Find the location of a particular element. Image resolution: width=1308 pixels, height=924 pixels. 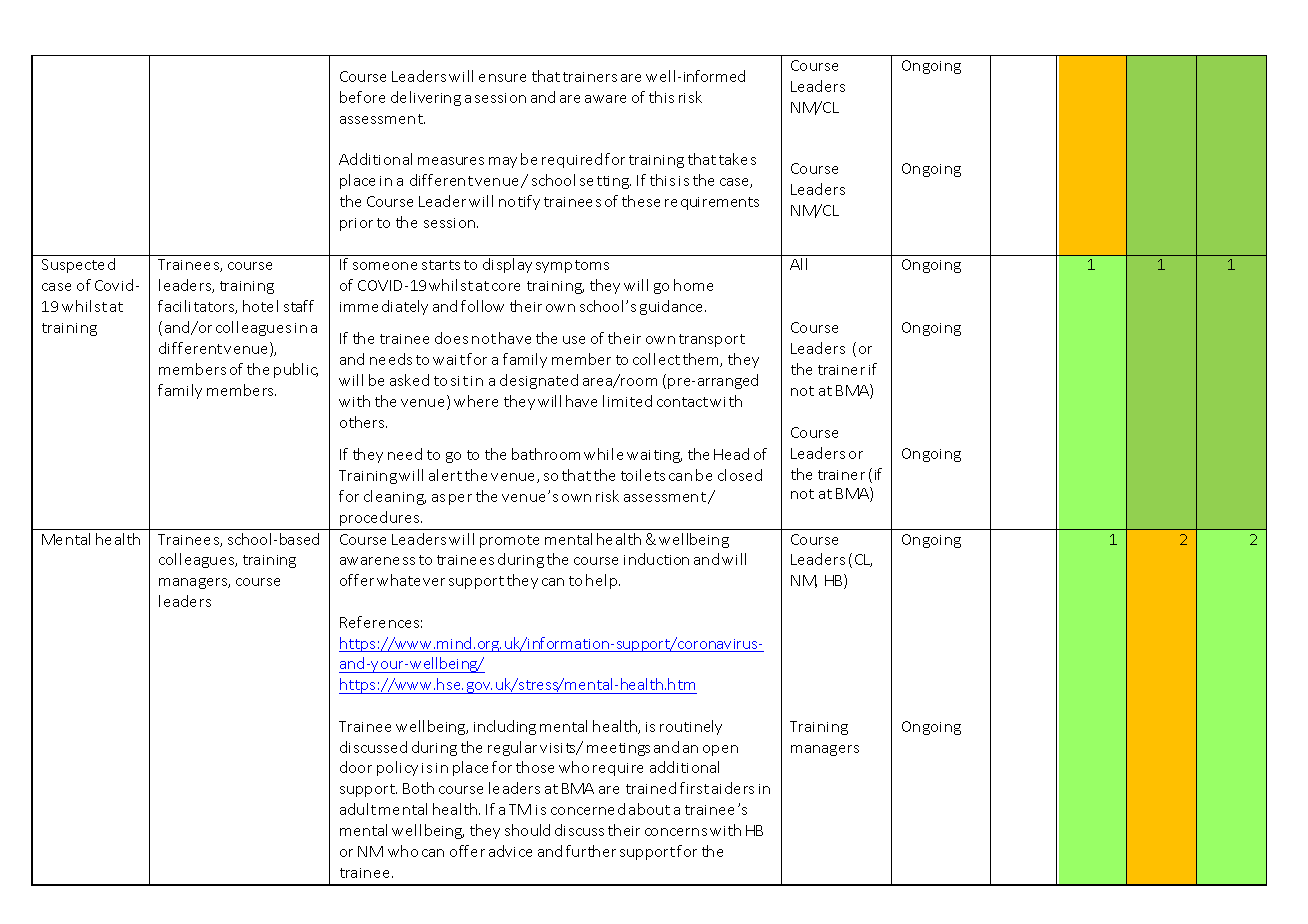

Head is located at coordinates (731, 454).
